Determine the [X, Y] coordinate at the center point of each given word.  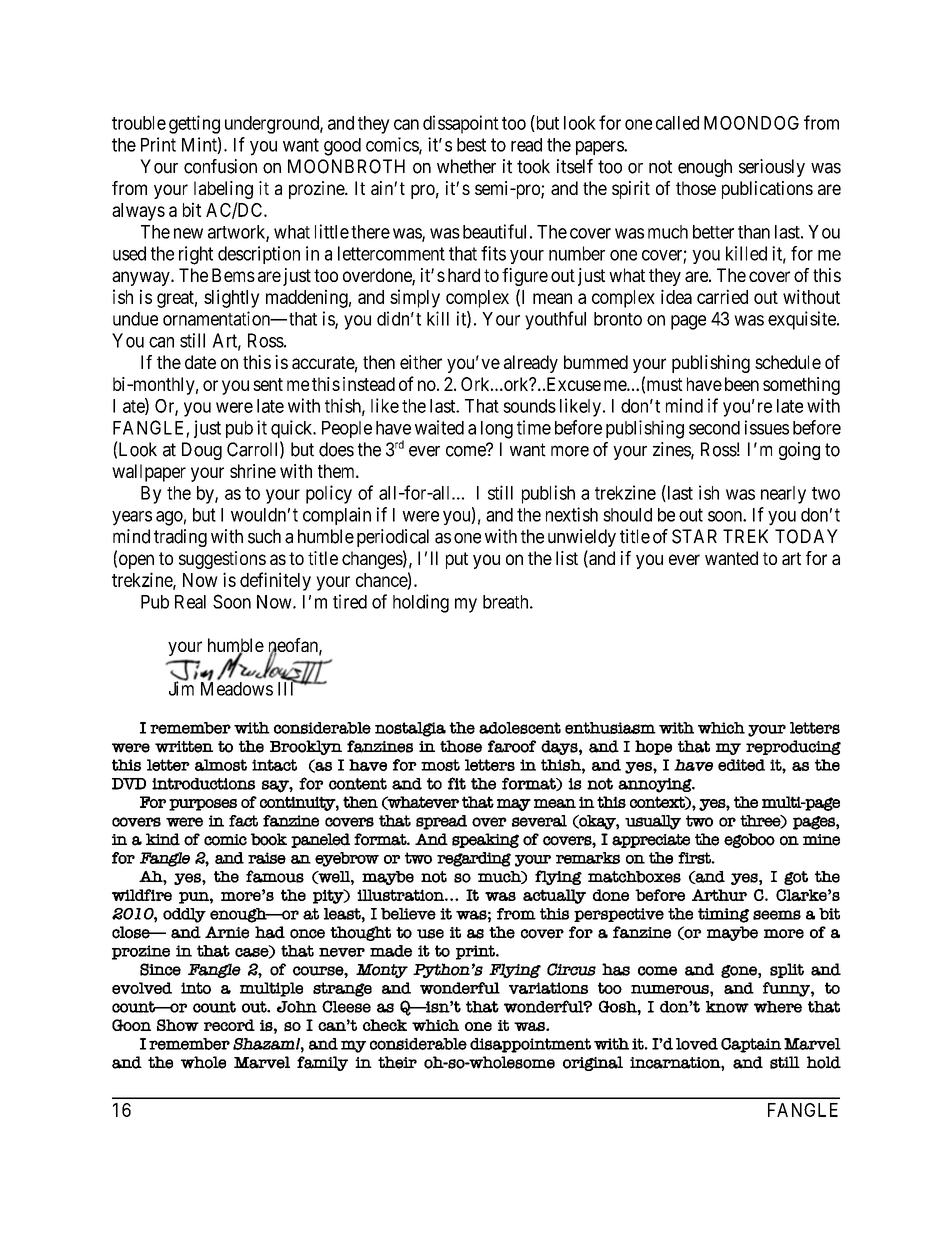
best [471, 145]
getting [194, 124]
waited [439, 427]
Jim [181, 688]
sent [268, 384]
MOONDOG [751, 123]
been [742, 384]
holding [421, 603]
